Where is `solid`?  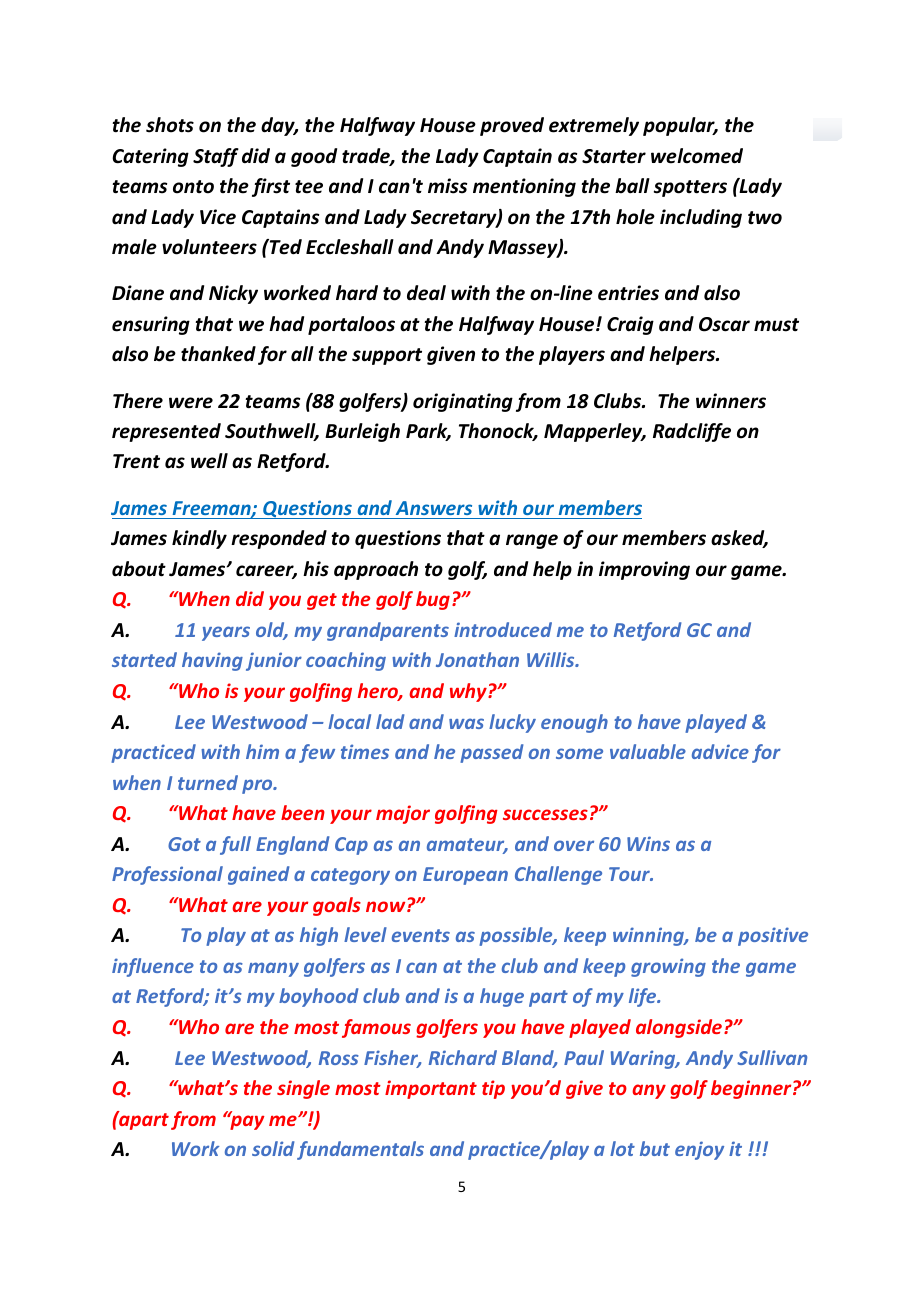
solid is located at coordinates (273, 1148).
